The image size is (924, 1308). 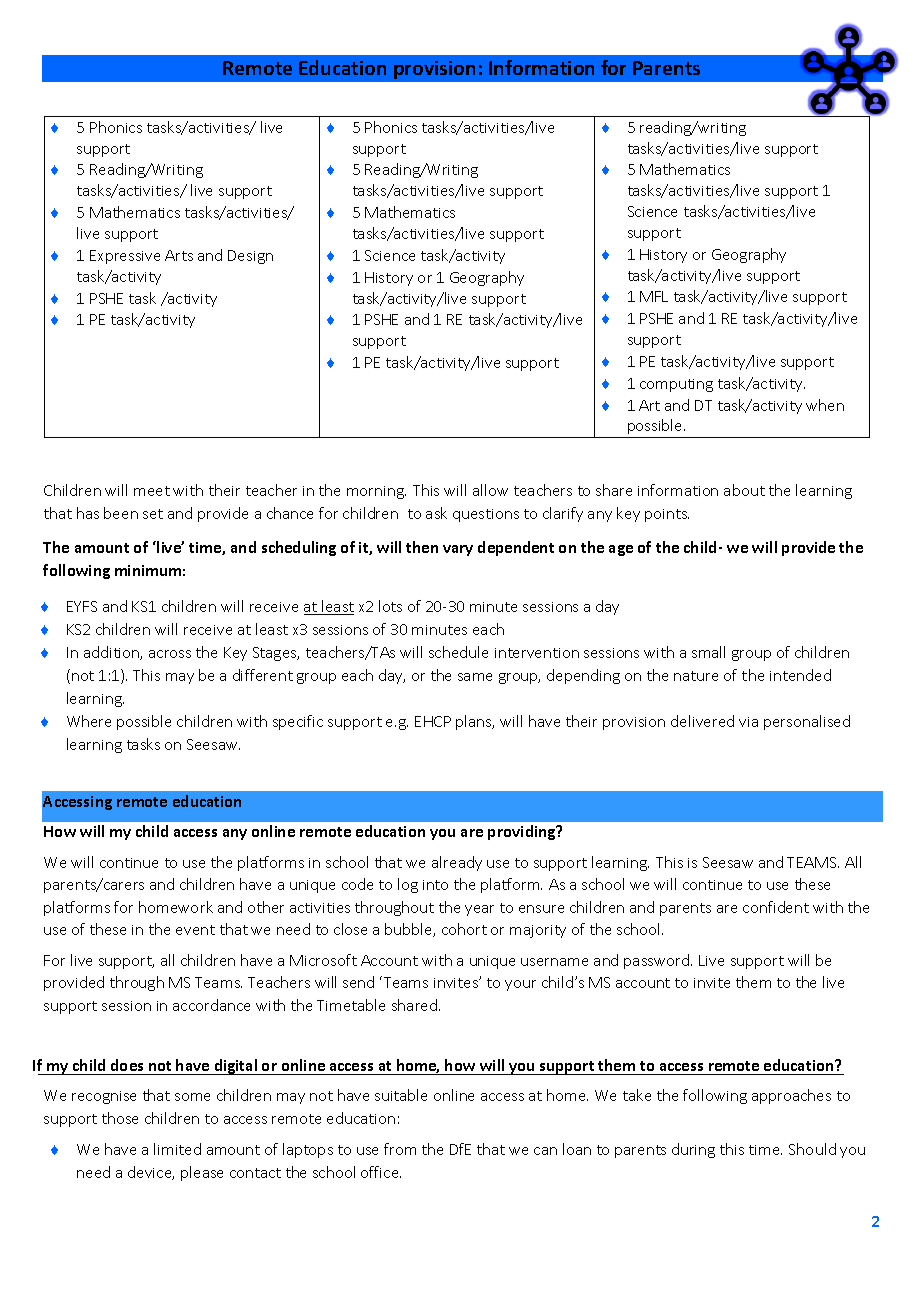 I want to click on computing, so click(x=676, y=385).
